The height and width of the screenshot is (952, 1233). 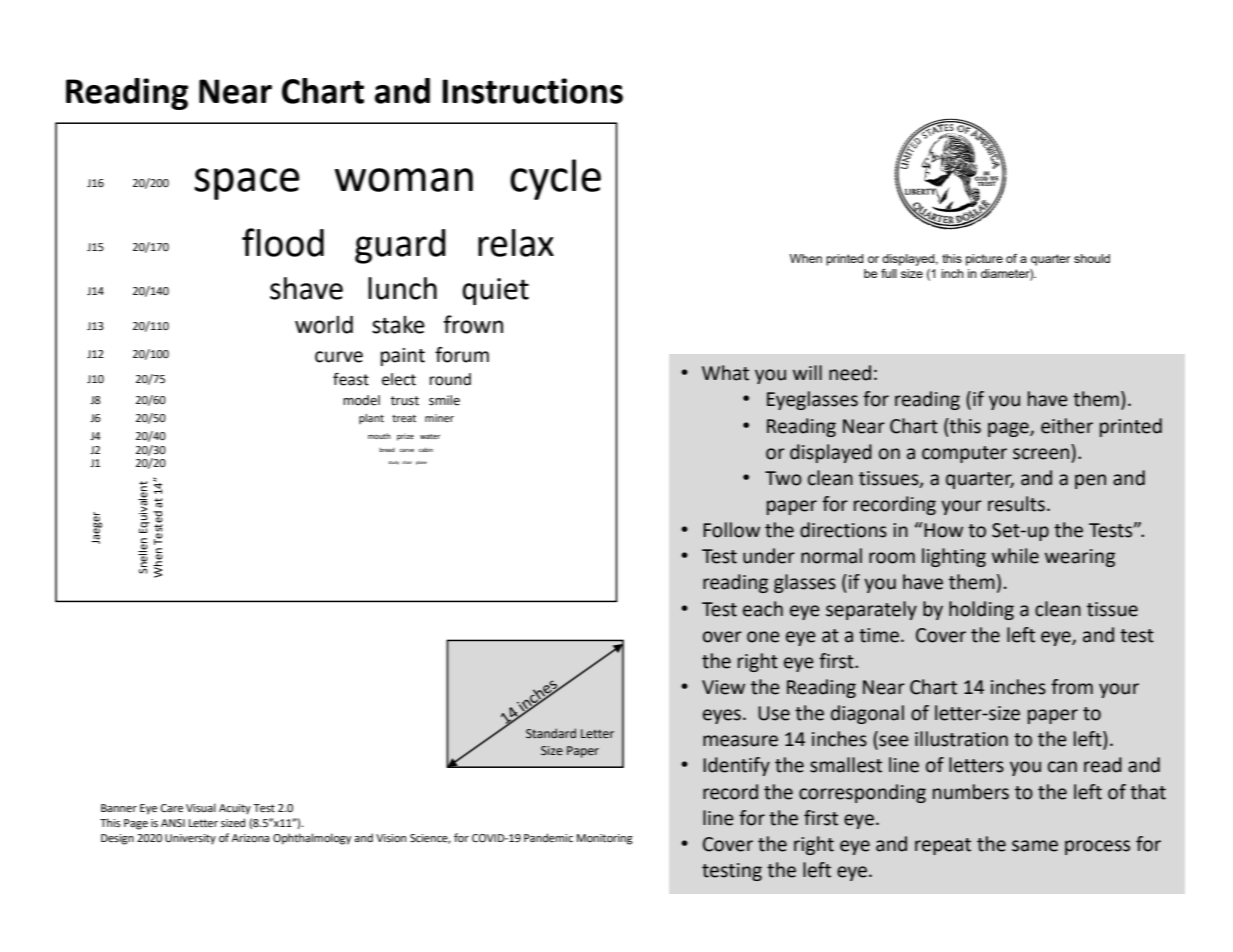 I want to click on holding, so click(x=981, y=610).
